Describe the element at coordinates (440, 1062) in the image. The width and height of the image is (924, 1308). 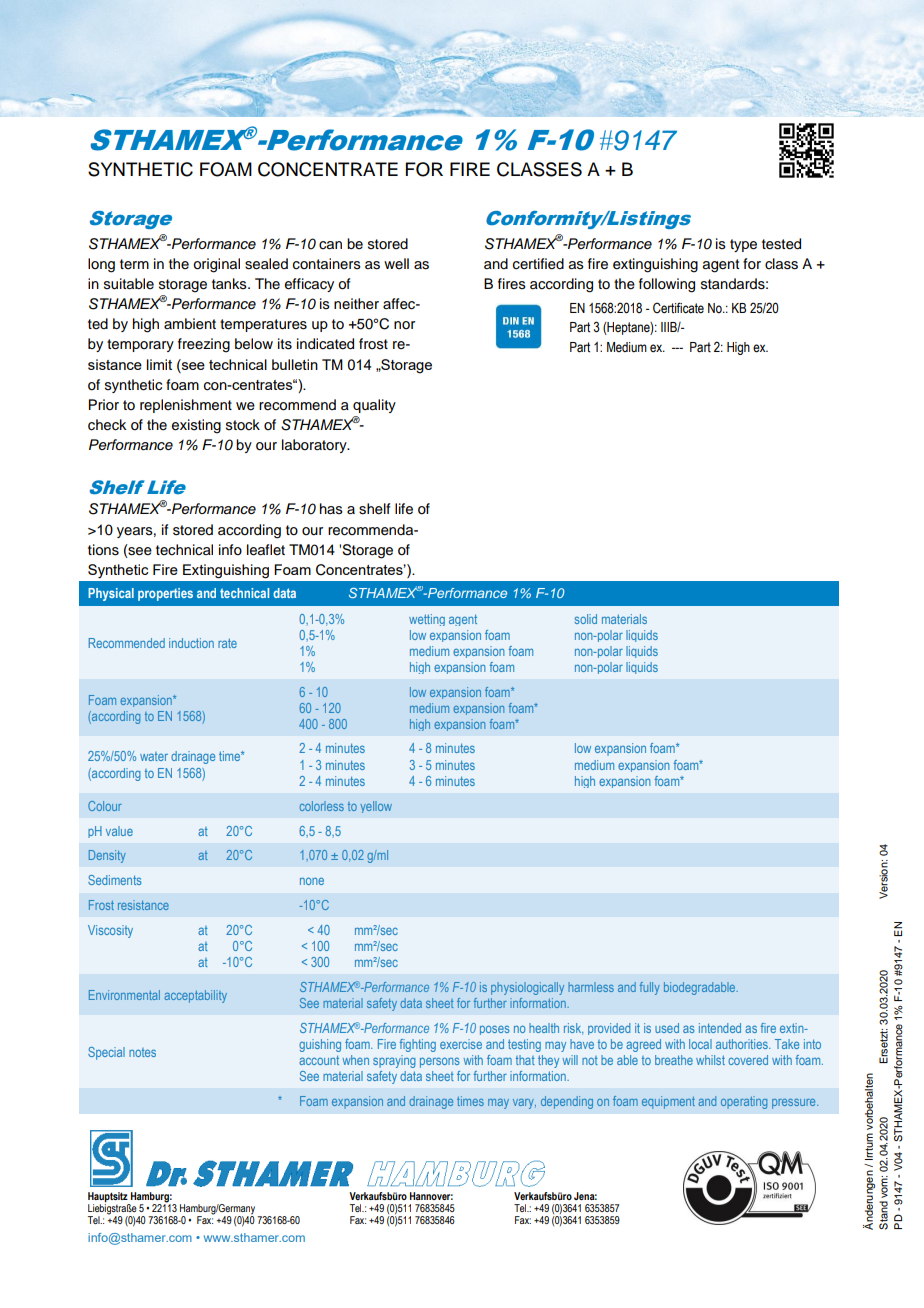
I see `persons` at that location.
